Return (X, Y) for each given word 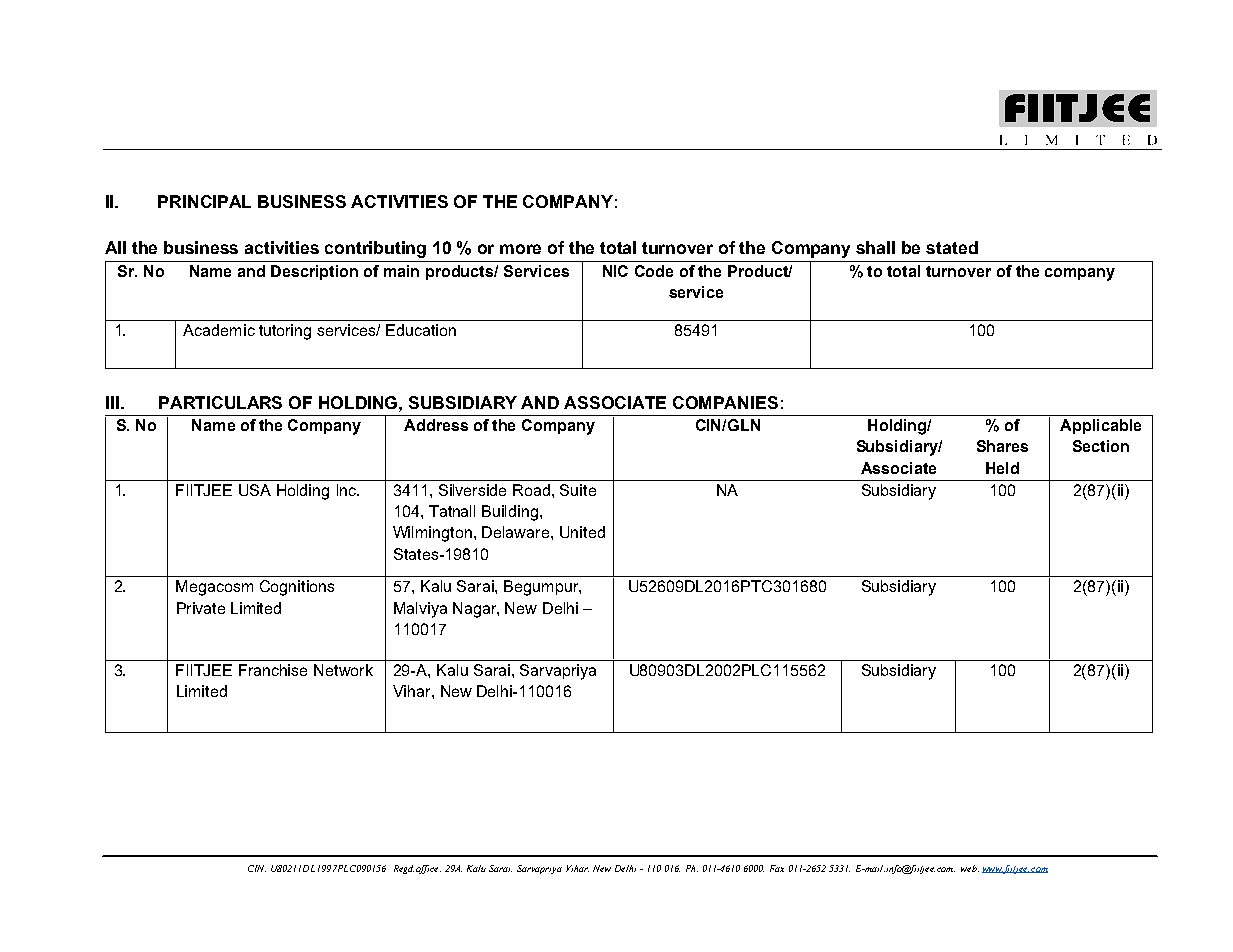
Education (421, 330)
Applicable (1100, 426)
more (520, 249)
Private (201, 608)
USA (255, 490)
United (582, 532)
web (970, 868)
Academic (219, 330)
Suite (578, 490)
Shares (1002, 446)
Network (343, 670)
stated (952, 247)
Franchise (273, 670)
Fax (777, 868)
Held (1002, 468)
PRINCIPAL (204, 201)
